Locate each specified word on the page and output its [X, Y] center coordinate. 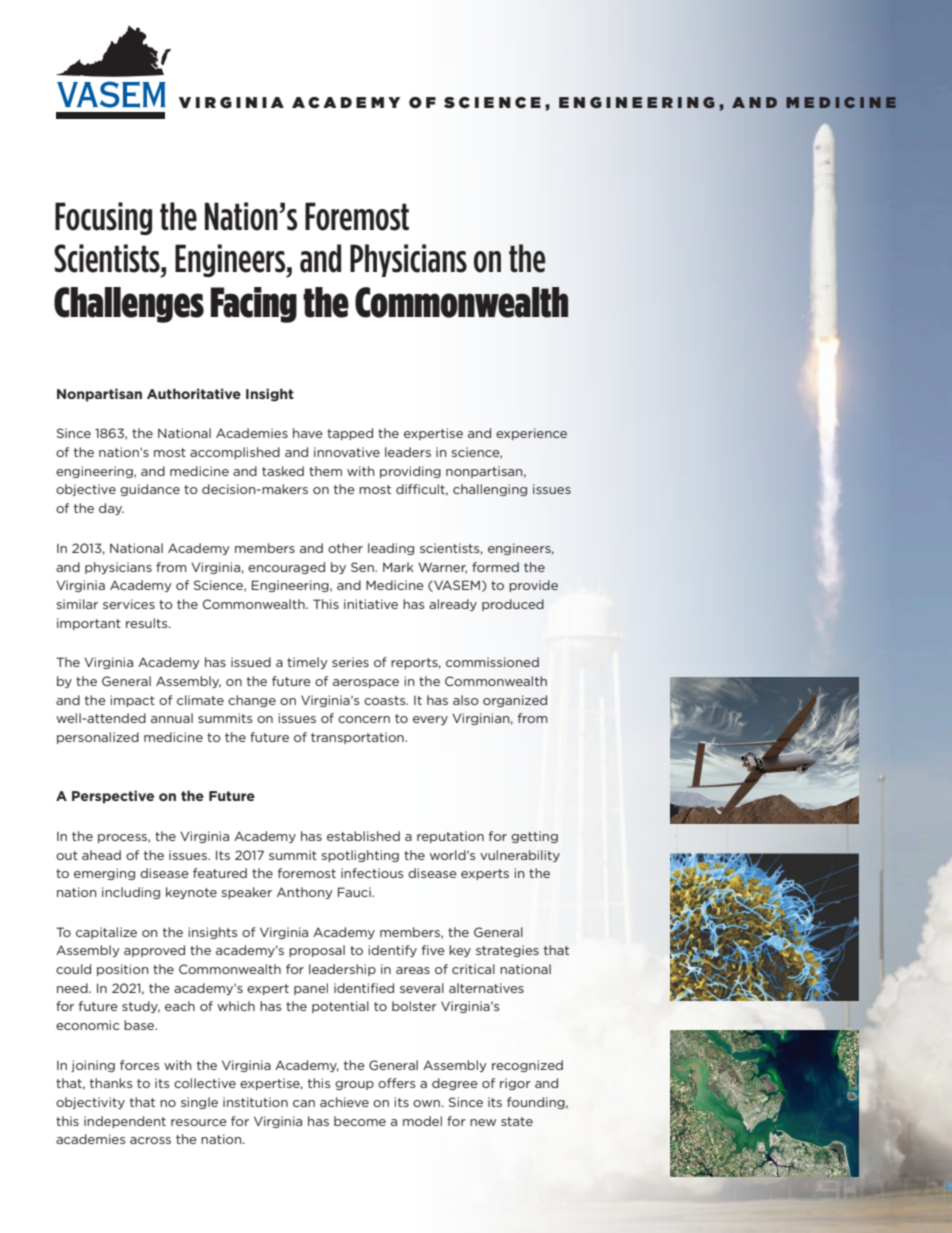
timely [307, 663]
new [483, 1122]
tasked [283, 471]
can [304, 1103]
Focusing [103, 218]
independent [125, 1122]
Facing [254, 305]
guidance [150, 490]
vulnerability [520, 856]
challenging [490, 490]
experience [531, 434]
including [131, 893]
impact [132, 701]
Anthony [305, 893]
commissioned [492, 662]
